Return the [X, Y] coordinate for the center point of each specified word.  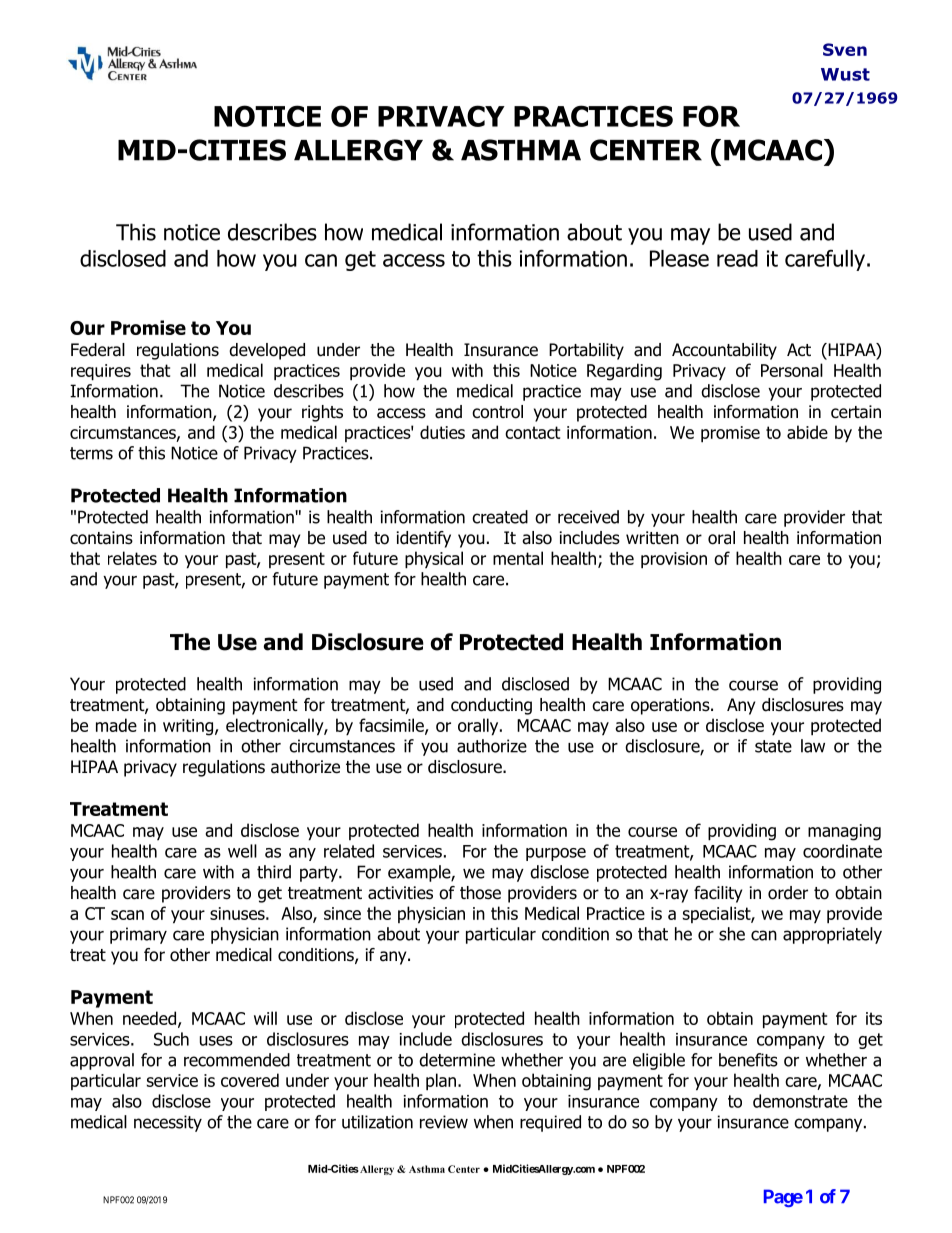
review [444, 1122]
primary [138, 935]
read [737, 258]
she [732, 934]
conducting [491, 706]
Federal [98, 350]
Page [783, 1198]
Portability [586, 351]
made [116, 725]
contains [101, 538]
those [480, 893]
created [500, 517]
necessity [168, 1123]
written [652, 537]
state [773, 746]
